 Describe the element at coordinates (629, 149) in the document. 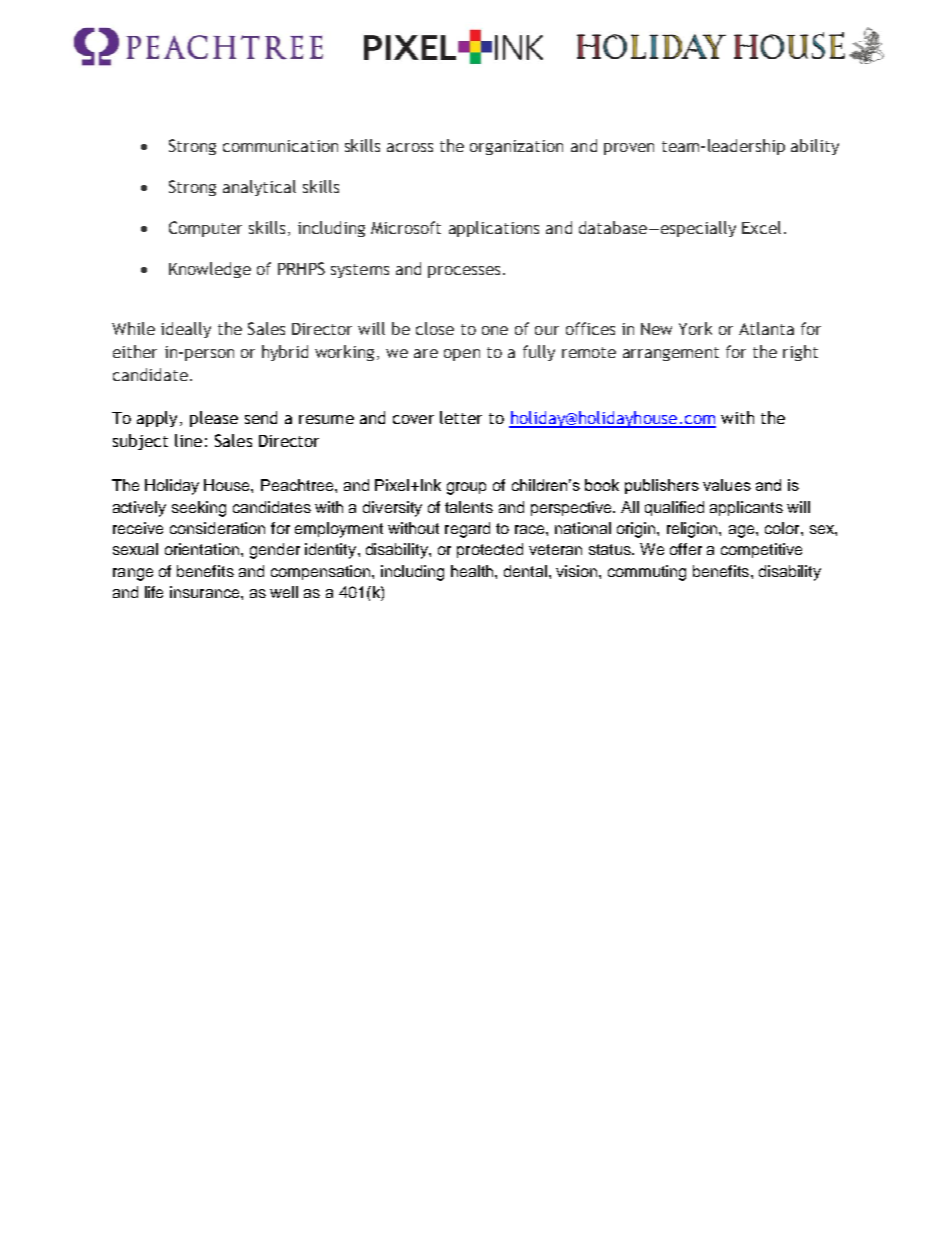

I see `proven` at that location.
